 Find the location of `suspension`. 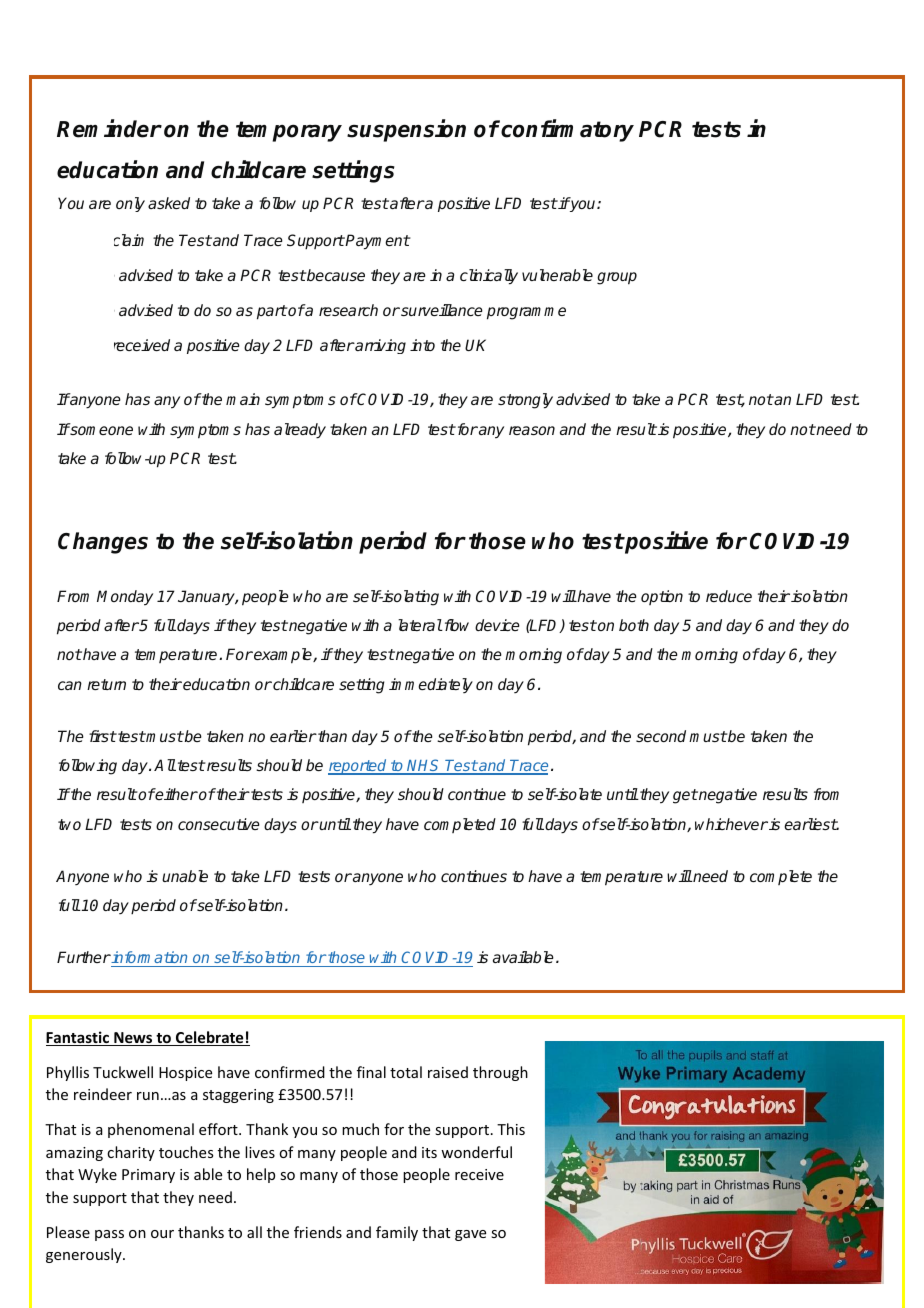

suspension is located at coordinates (406, 131).
